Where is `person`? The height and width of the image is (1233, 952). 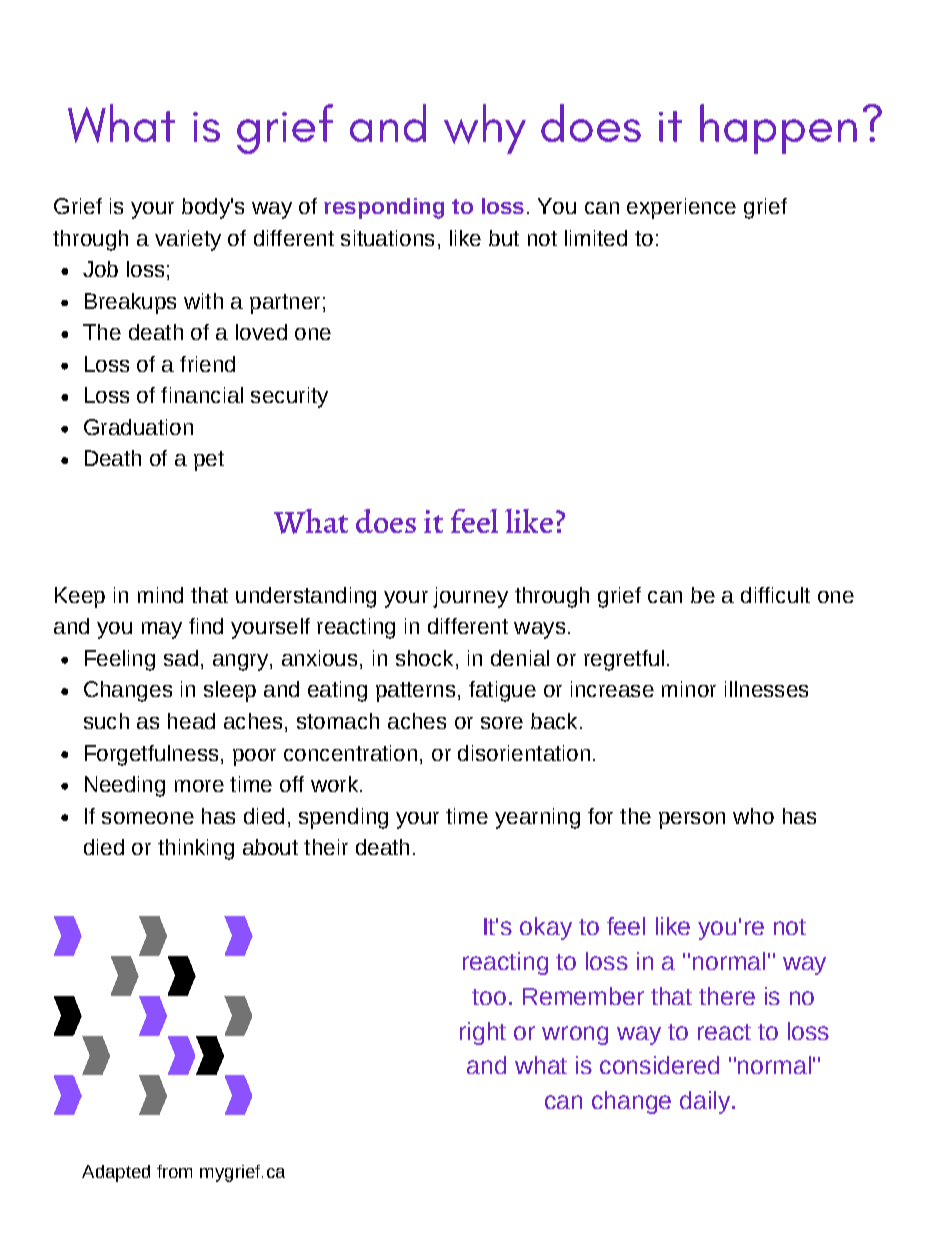
person is located at coordinates (692, 820).
